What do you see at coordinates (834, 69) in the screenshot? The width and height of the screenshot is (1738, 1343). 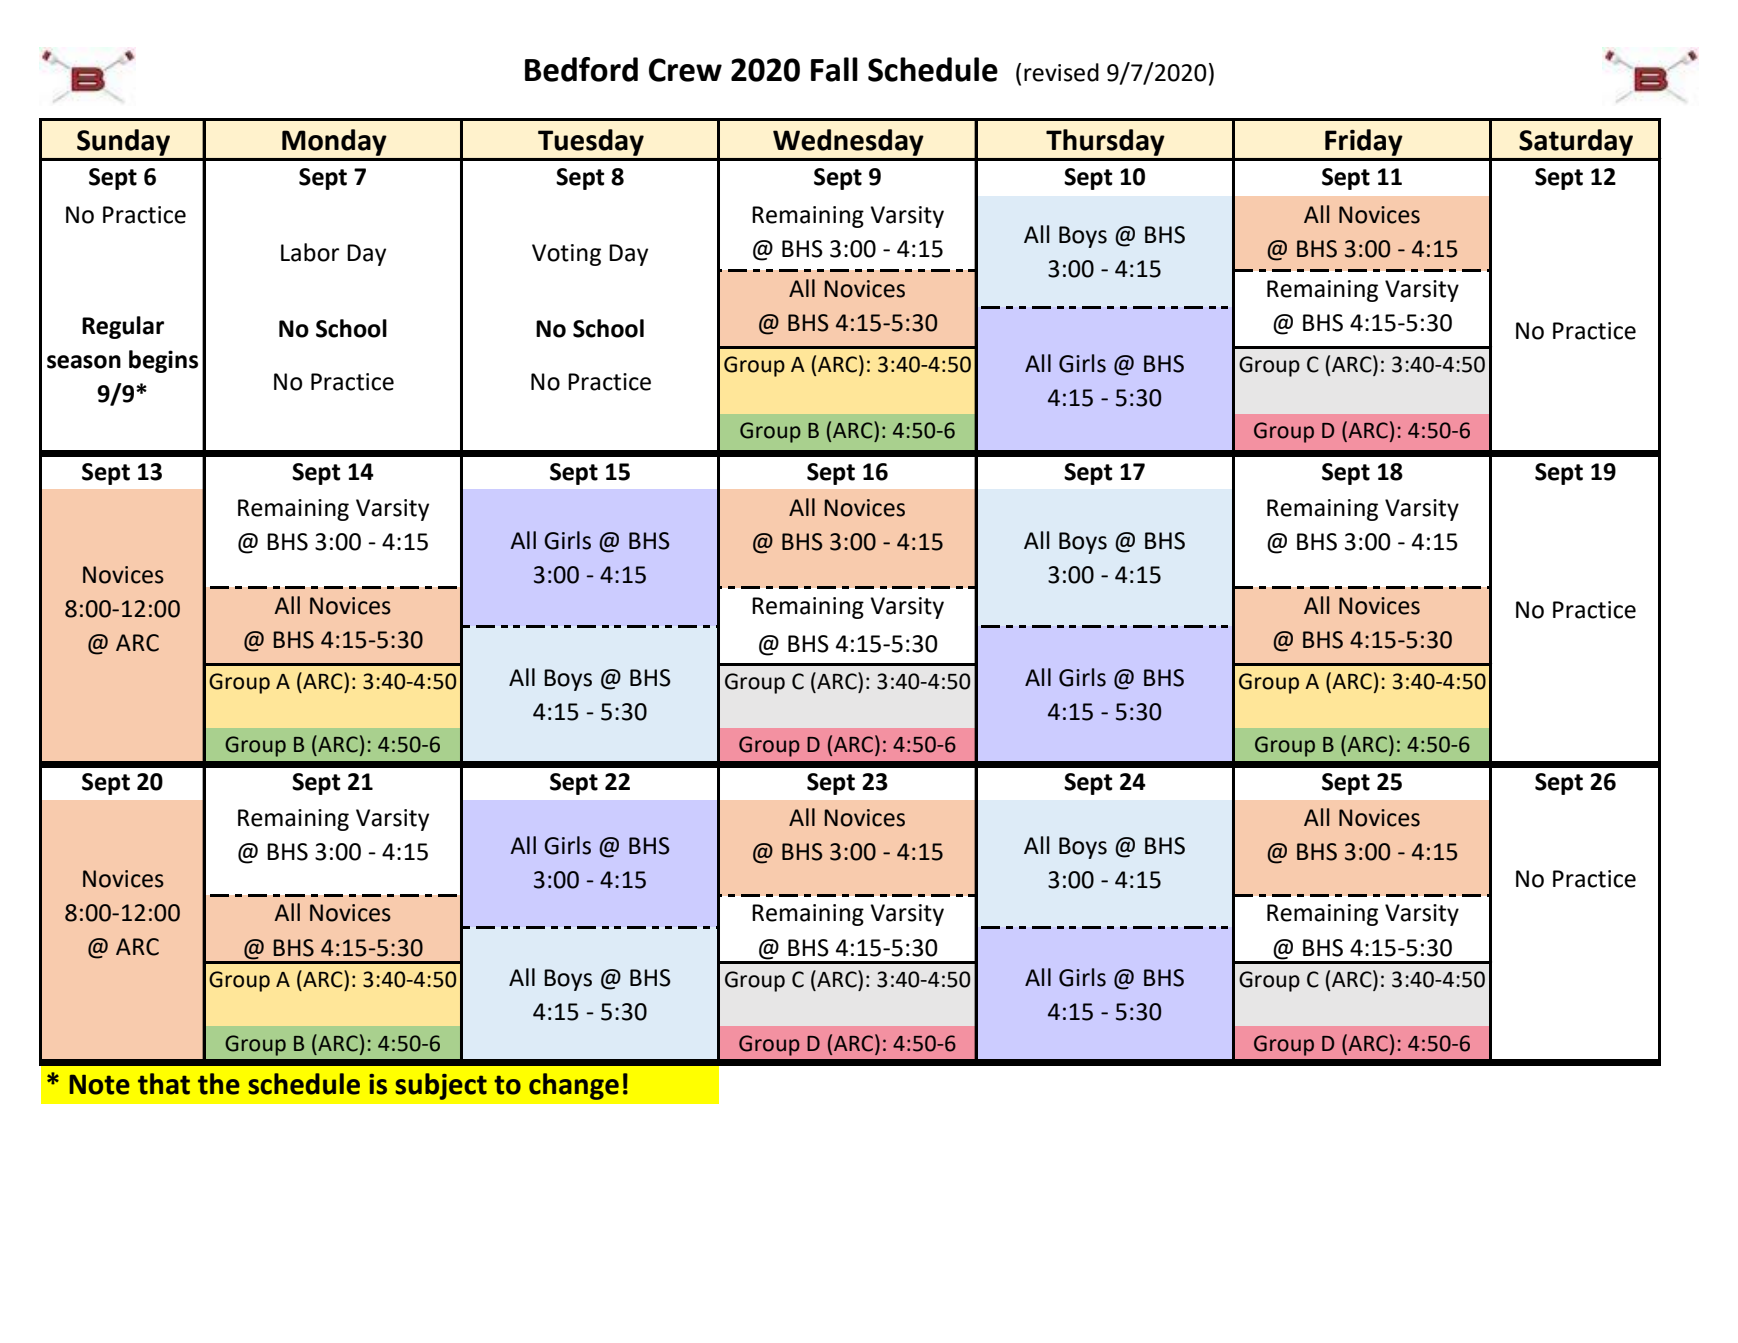 I see `Fall` at bounding box center [834, 69].
